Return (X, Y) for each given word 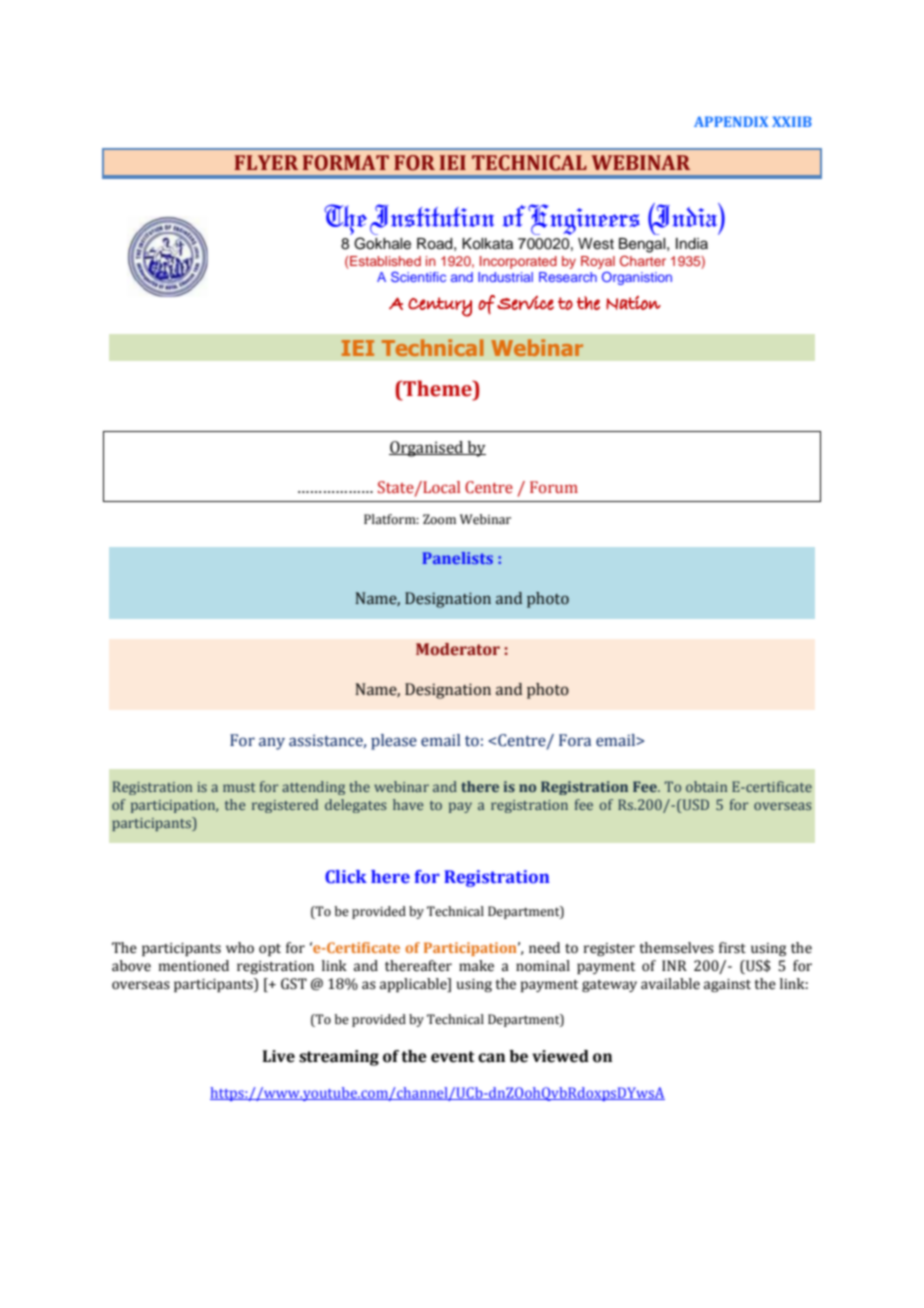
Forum (554, 487)
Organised (427, 449)
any (272, 743)
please (394, 742)
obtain (706, 786)
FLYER (266, 162)
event (453, 1057)
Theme (437, 388)
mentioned (194, 966)
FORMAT (345, 163)
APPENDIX (731, 121)
